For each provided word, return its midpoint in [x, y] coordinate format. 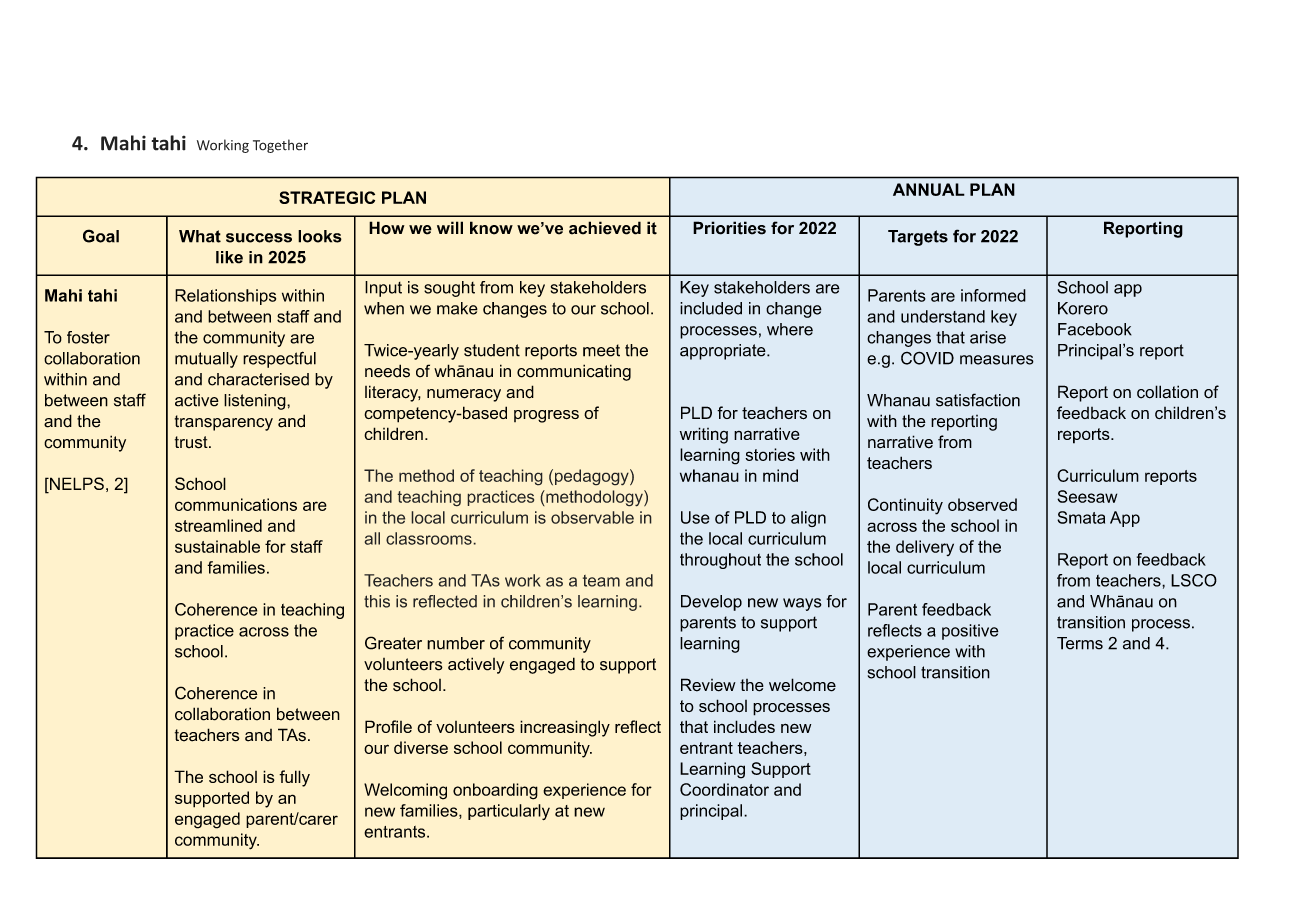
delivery [925, 548]
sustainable [217, 546]
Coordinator [724, 789]
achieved [605, 228]
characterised [258, 379]
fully [294, 778]
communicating [574, 372]
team [601, 581]
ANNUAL [929, 189]
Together [280, 146]
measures [997, 360]
